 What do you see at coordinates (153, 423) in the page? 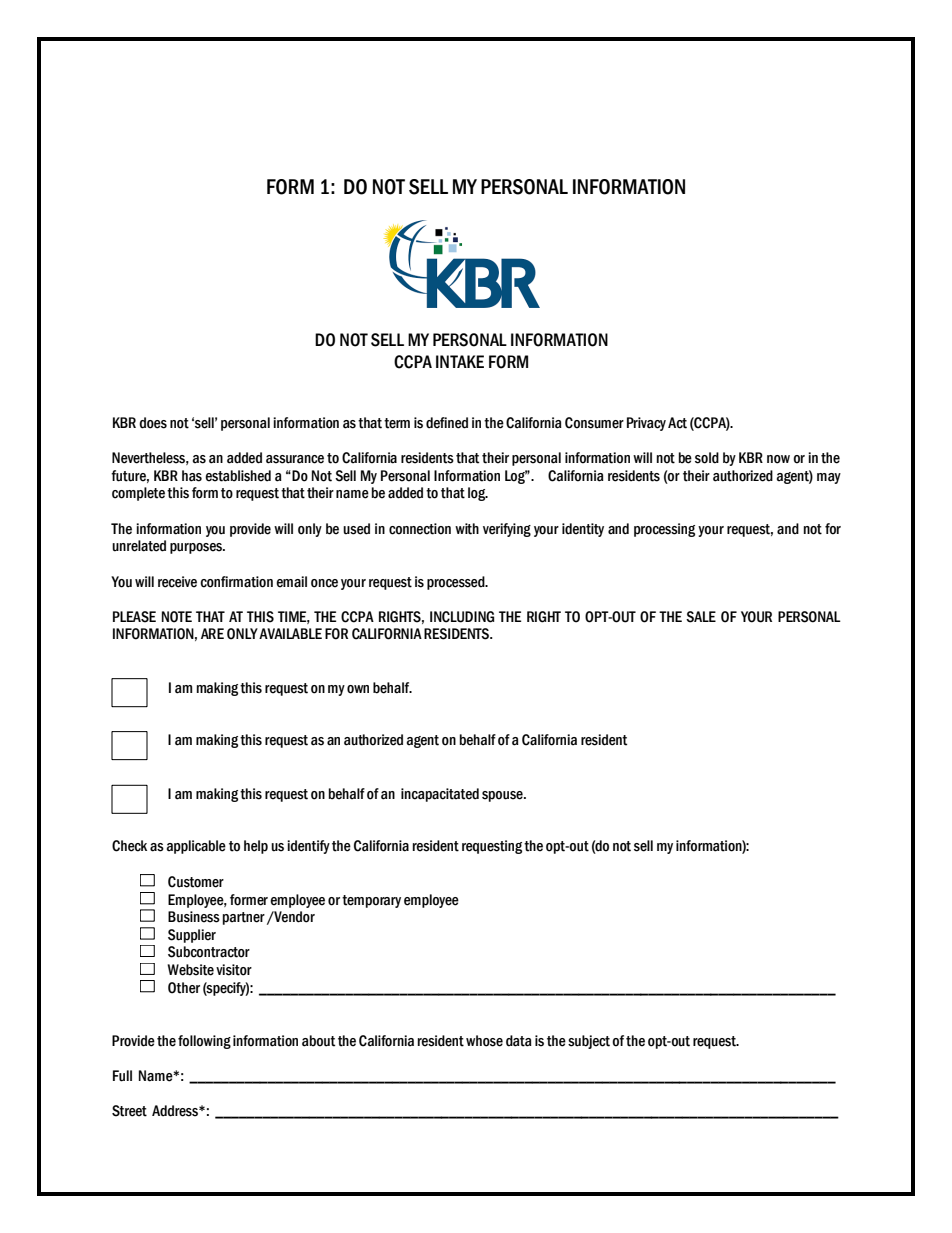
I see `does` at bounding box center [153, 423].
